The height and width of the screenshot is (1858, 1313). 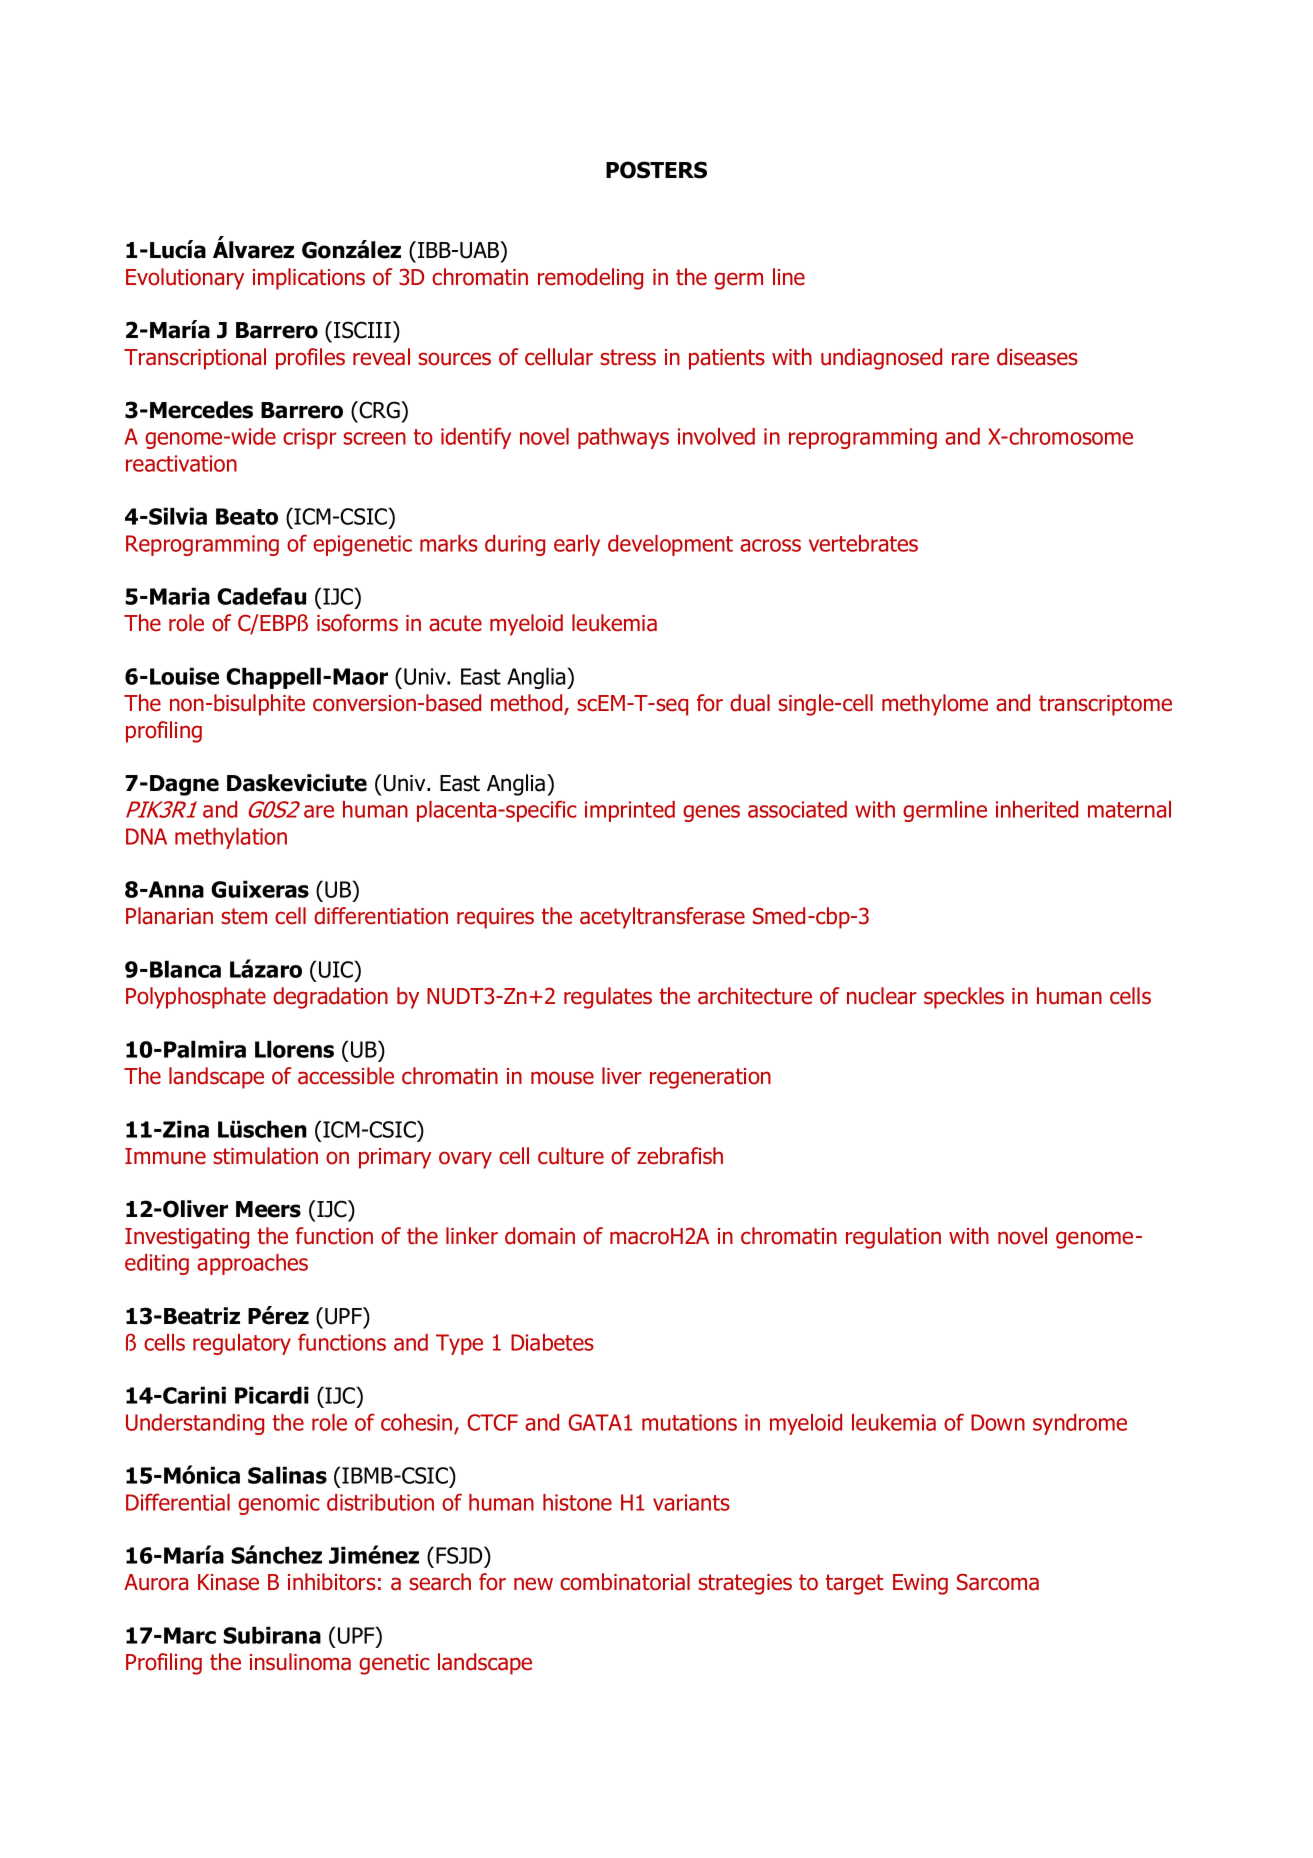 What do you see at coordinates (863, 543) in the screenshot?
I see `vertebrates` at bounding box center [863, 543].
